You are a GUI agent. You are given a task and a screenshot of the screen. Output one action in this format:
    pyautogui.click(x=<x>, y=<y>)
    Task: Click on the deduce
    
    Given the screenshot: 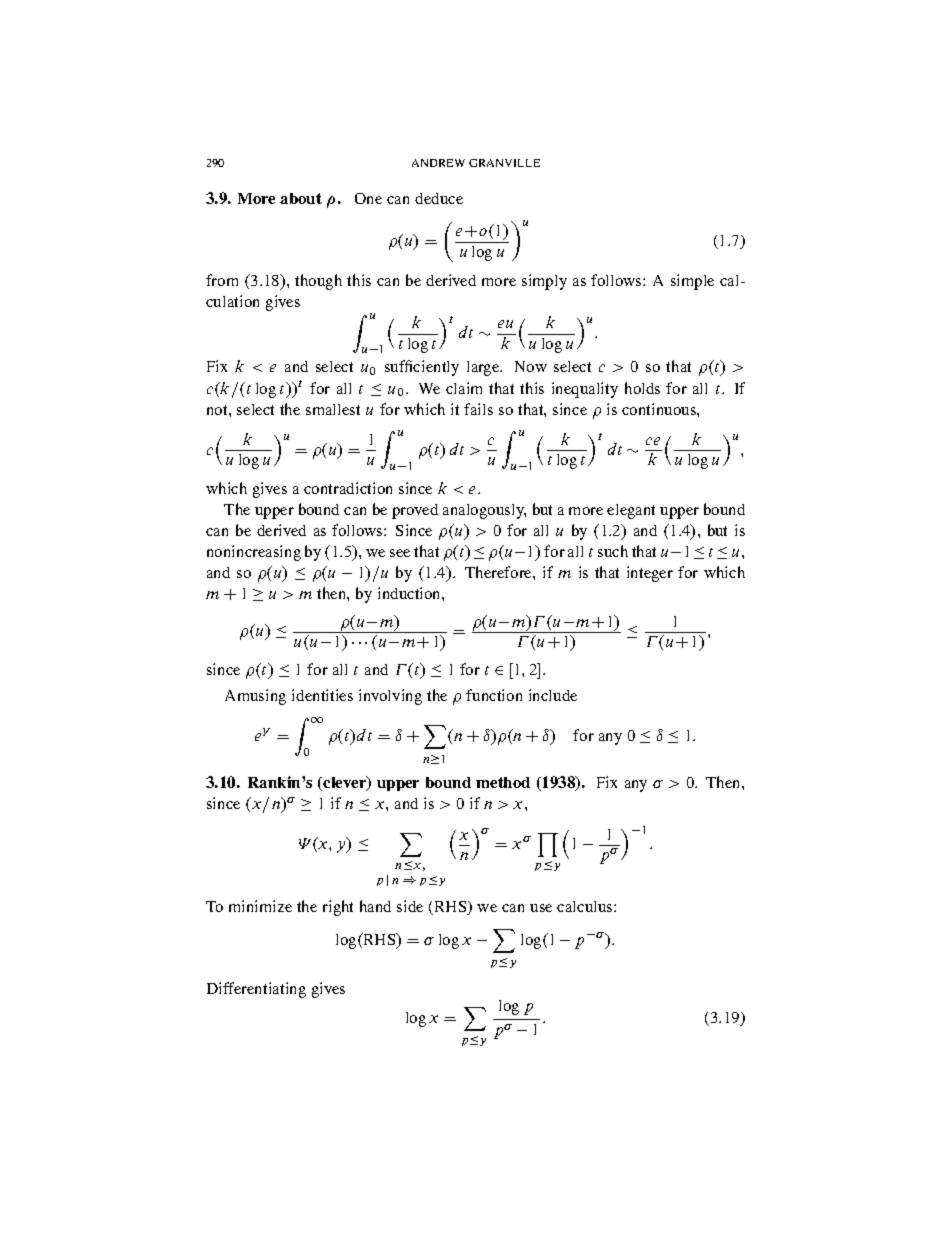 What is the action you would take?
    pyautogui.click(x=439, y=198)
